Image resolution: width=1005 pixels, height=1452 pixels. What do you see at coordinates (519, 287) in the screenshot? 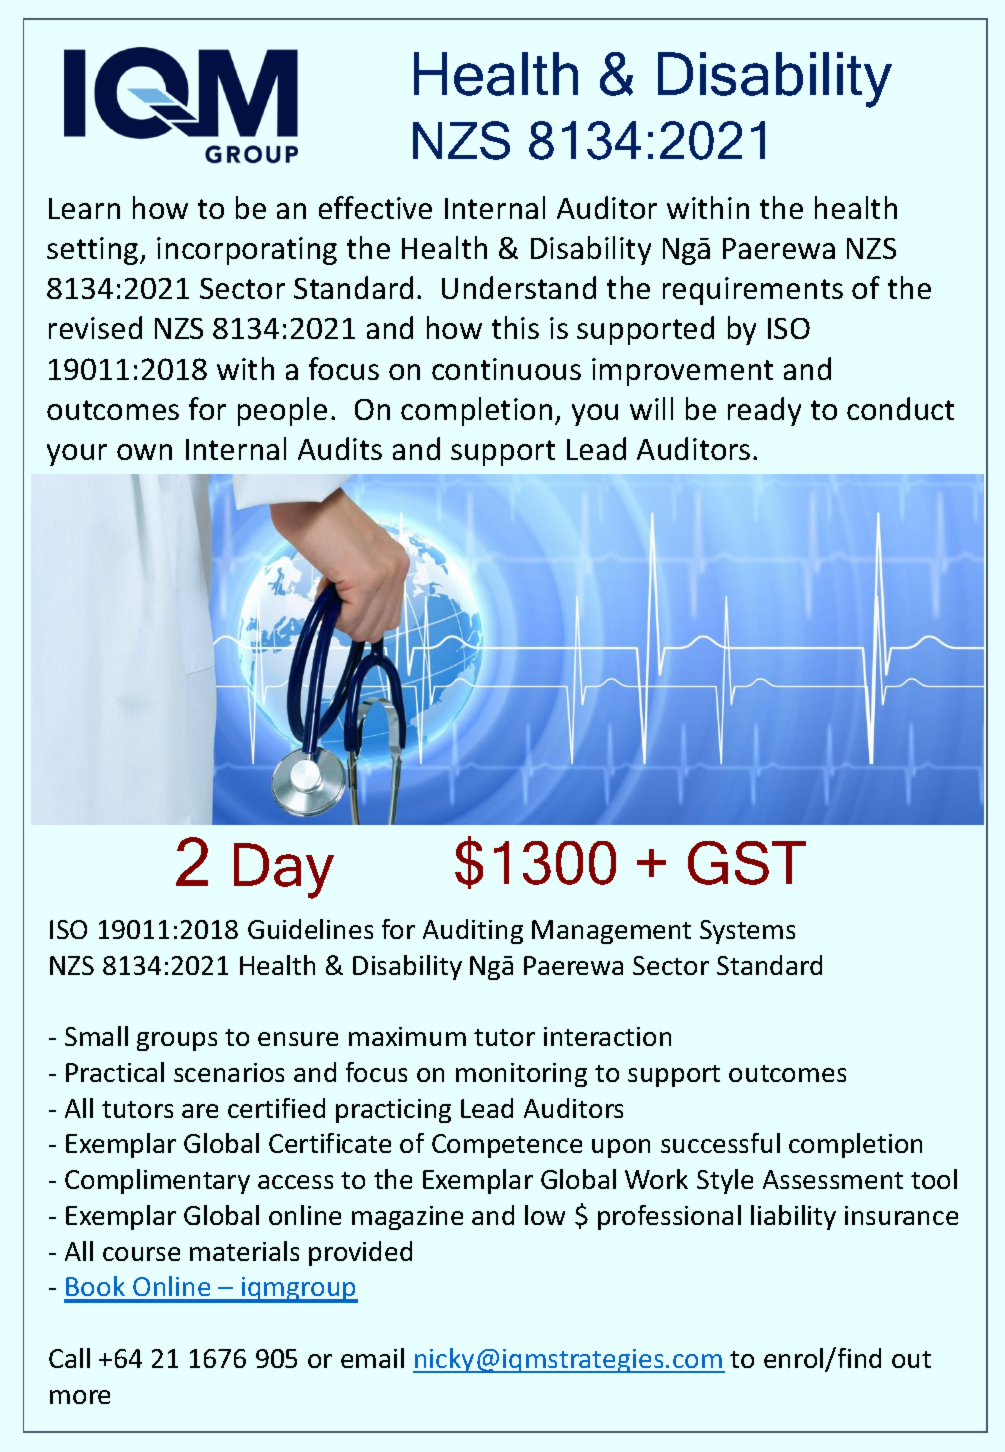
I see `Understand` at bounding box center [519, 287].
